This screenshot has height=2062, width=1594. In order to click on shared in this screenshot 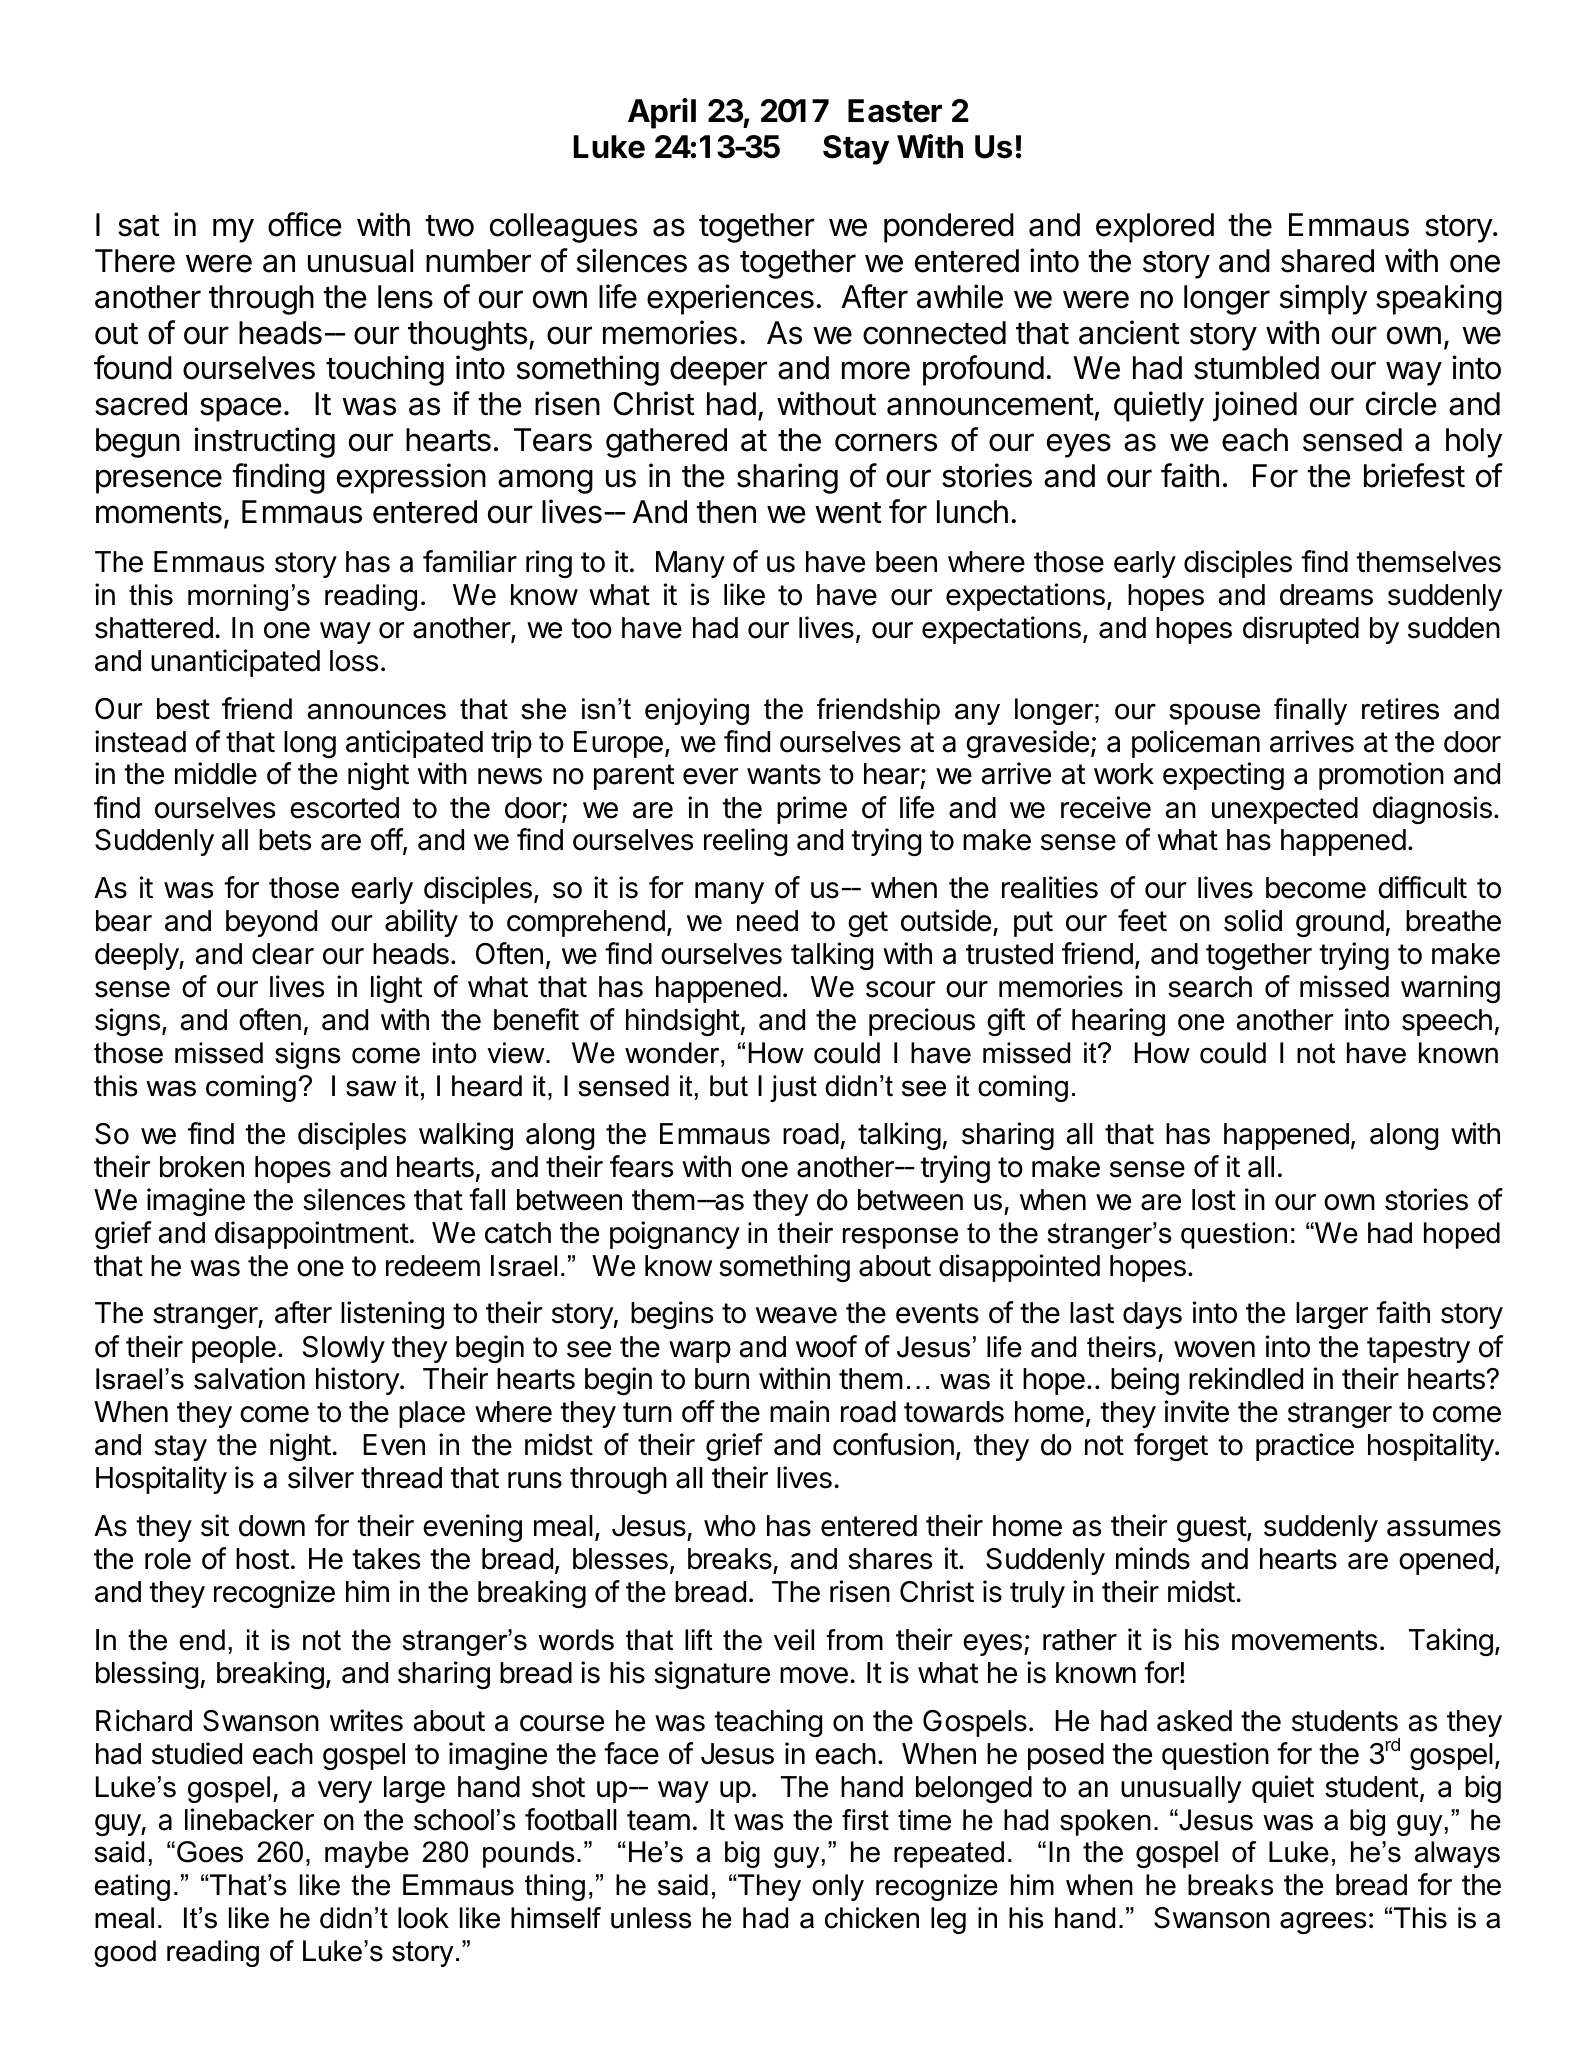, I will do `click(1327, 261)`.
